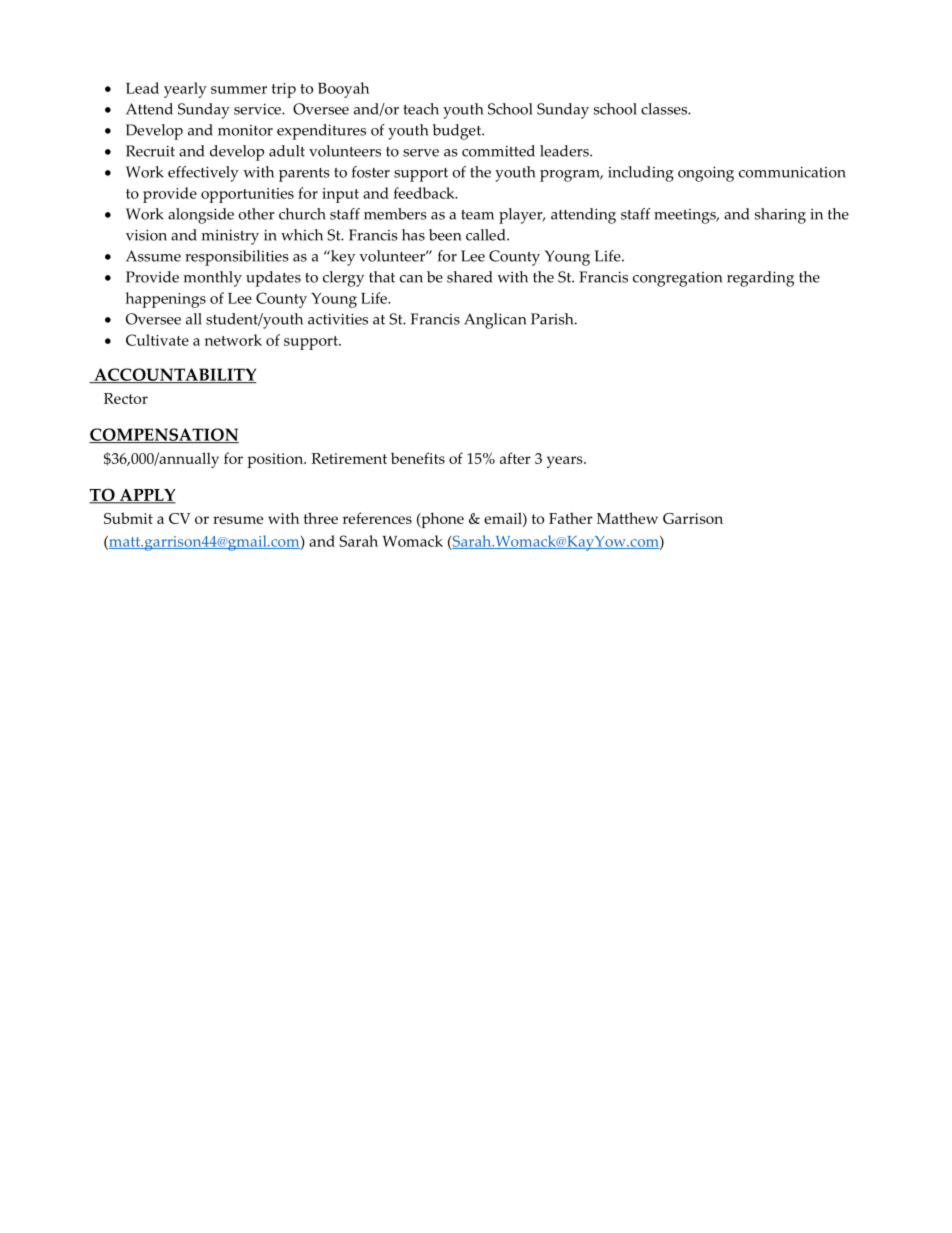  Describe the element at coordinates (166, 300) in the screenshot. I see `happenings` at that location.
